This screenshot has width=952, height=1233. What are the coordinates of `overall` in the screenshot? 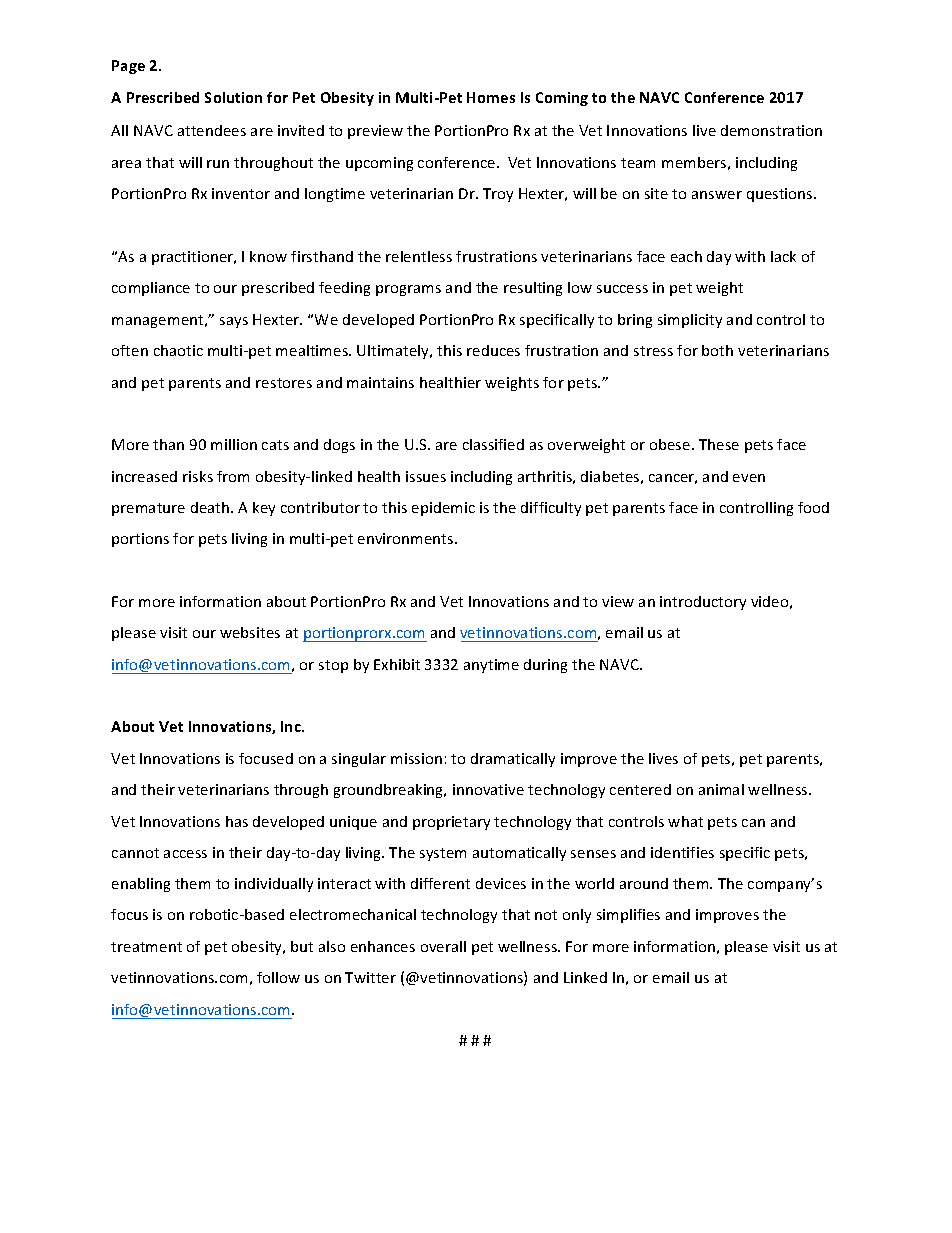 It's located at (443, 946).
